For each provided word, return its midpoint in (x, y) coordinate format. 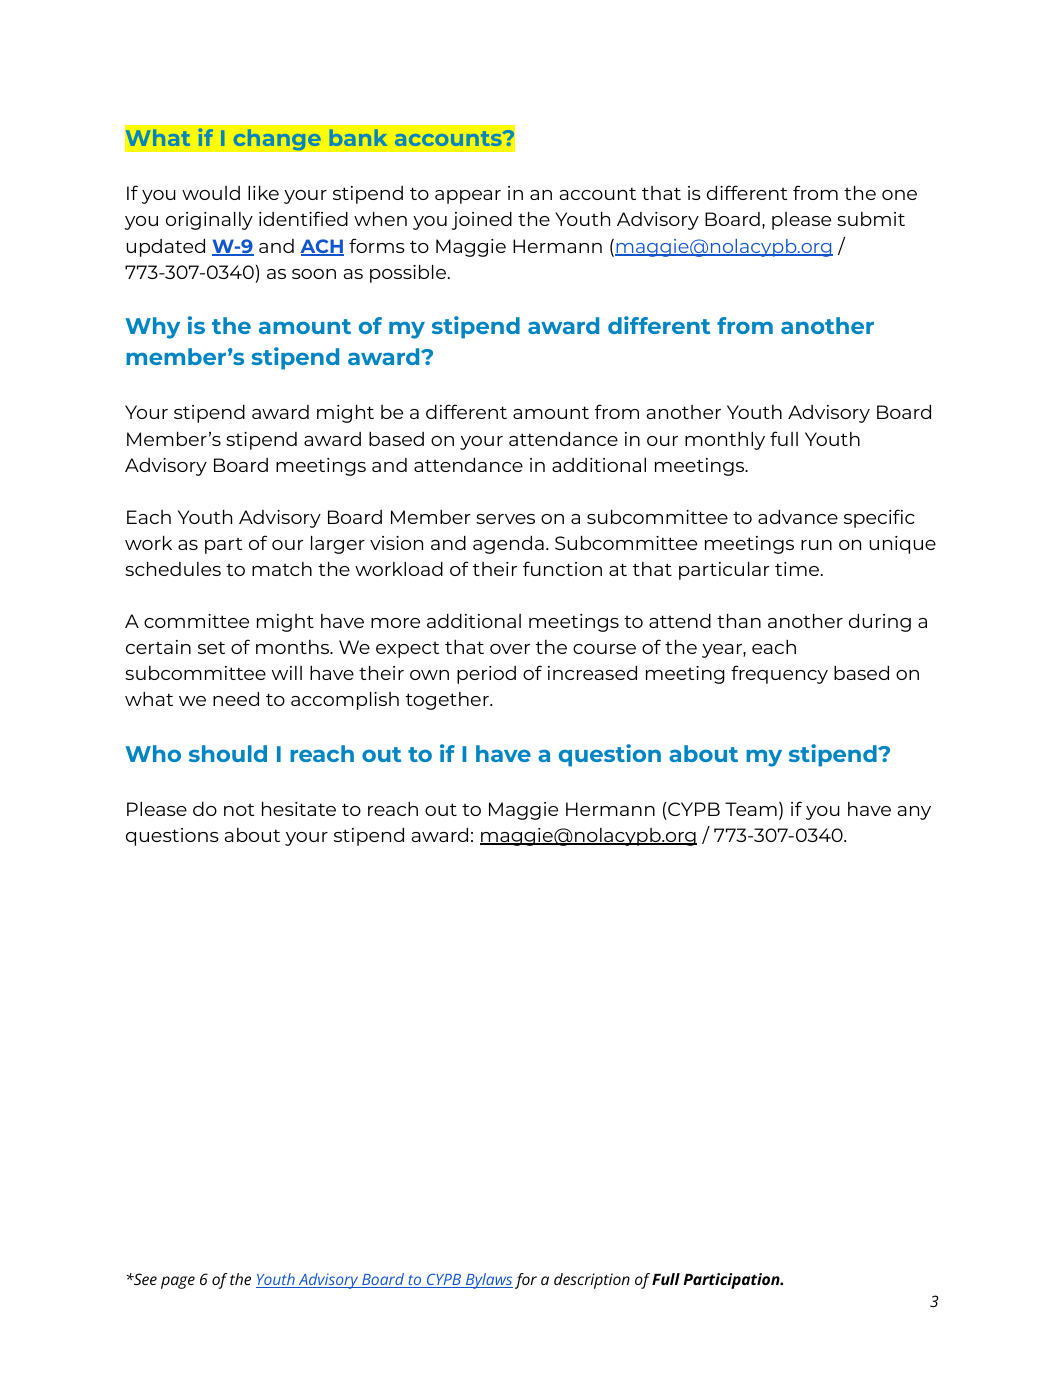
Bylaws (488, 1281)
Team (751, 809)
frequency (779, 674)
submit (871, 219)
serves (505, 519)
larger (338, 545)
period (486, 675)
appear (468, 197)
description (592, 1281)
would (211, 193)
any (914, 813)
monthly (725, 441)
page (178, 1282)
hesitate (299, 809)
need (236, 699)
